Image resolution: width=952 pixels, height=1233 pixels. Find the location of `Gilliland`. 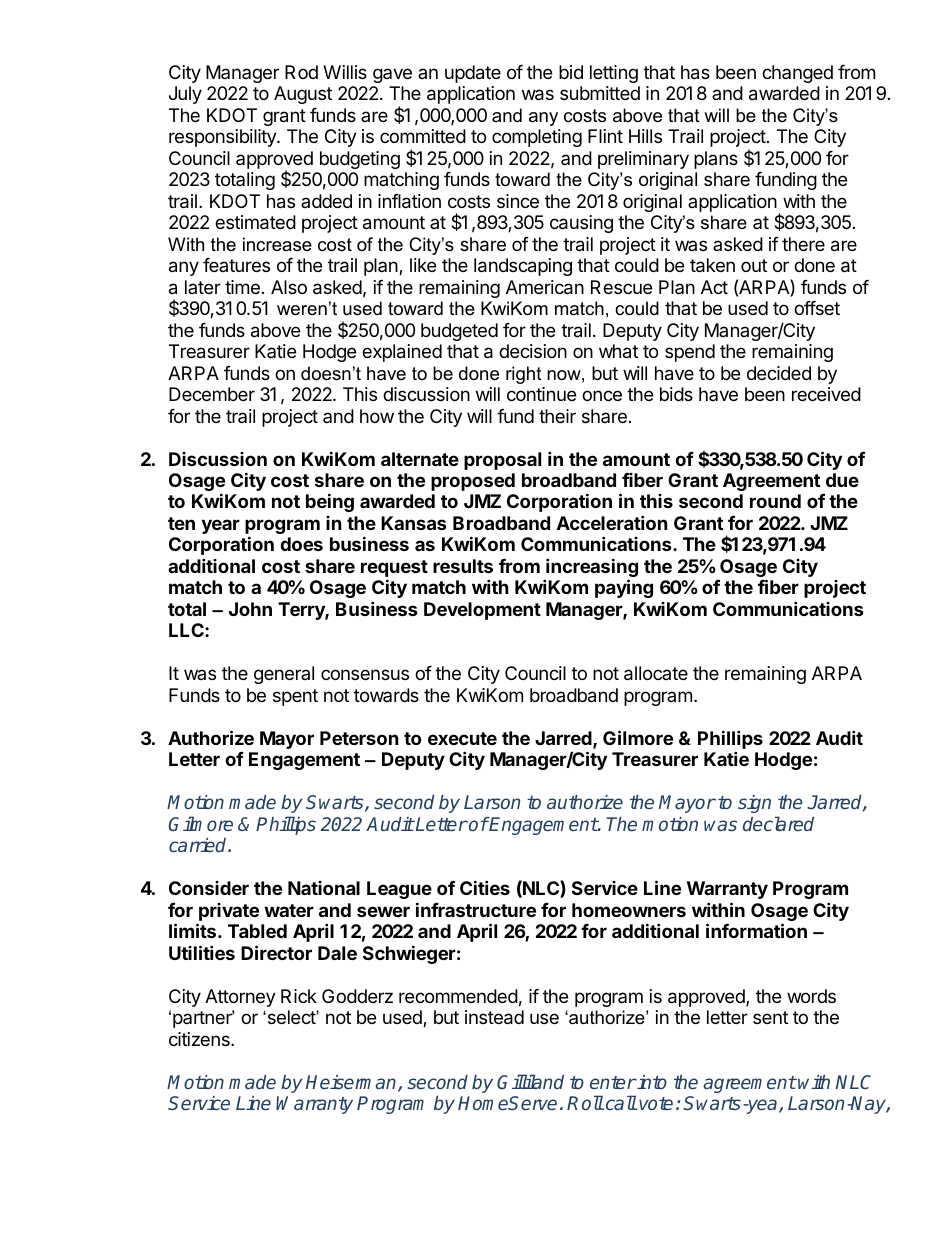

Gilliland is located at coordinates (530, 1081).
